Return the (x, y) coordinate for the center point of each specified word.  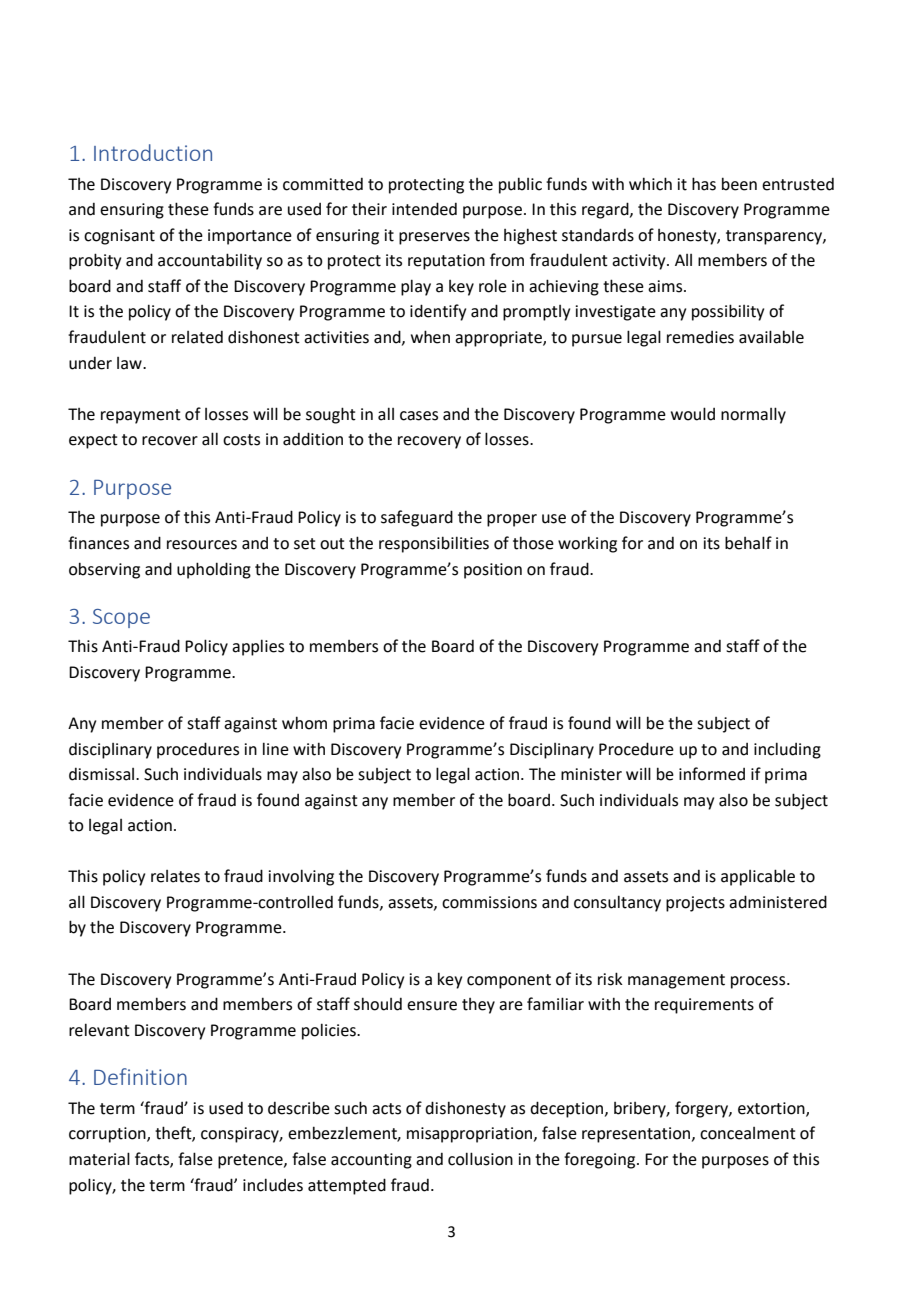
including (787, 750)
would (693, 414)
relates (175, 876)
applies (258, 647)
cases (419, 416)
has (704, 184)
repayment (141, 416)
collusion (480, 1159)
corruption (108, 1135)
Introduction (153, 152)
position (493, 571)
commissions (489, 902)
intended (424, 209)
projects (695, 904)
